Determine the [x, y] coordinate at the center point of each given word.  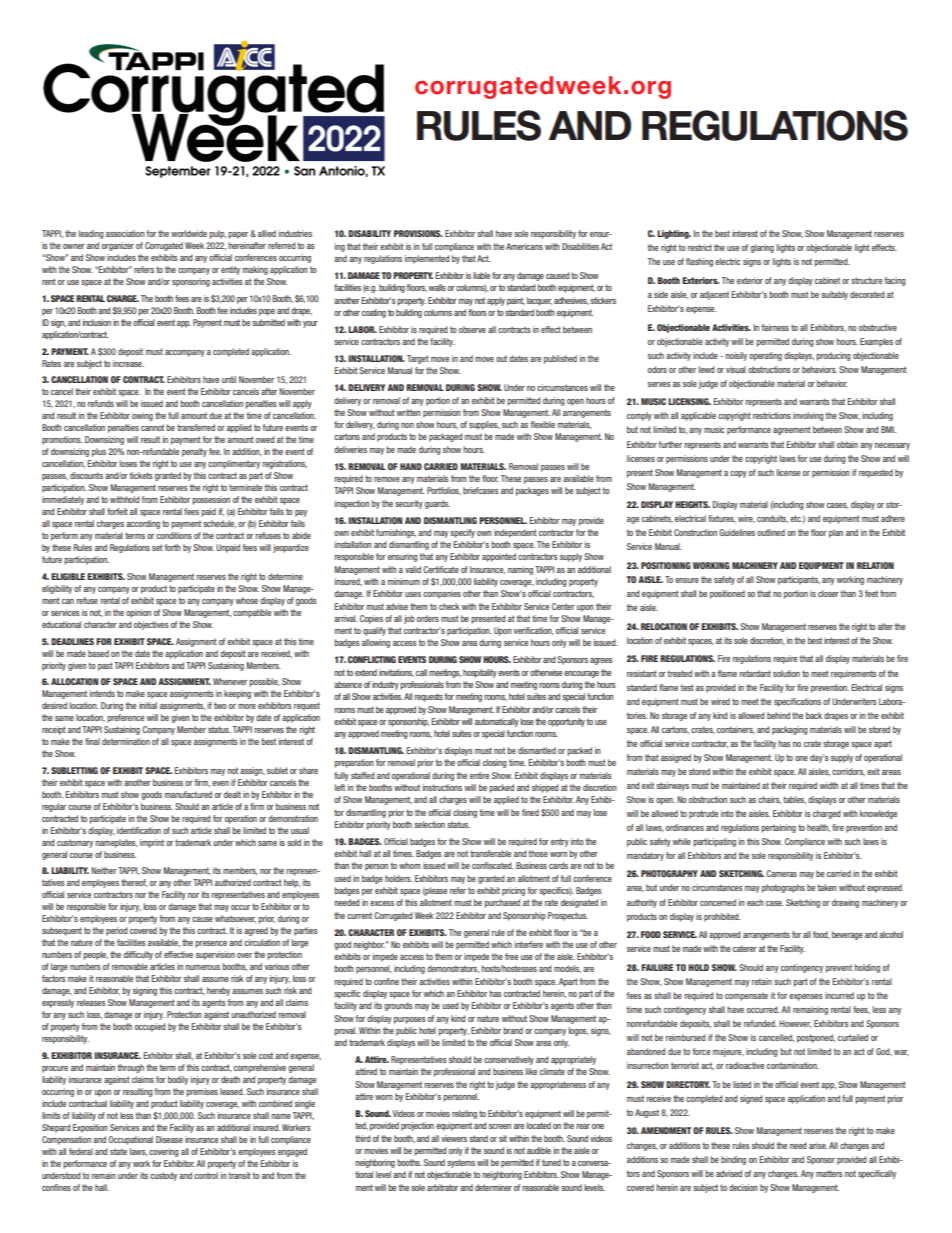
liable [481, 275]
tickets [141, 475]
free [511, 956]
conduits [772, 519]
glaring [762, 248]
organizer [118, 246]
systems [461, 1163]
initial [148, 705]
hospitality [480, 673]
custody [163, 1176]
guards [437, 504]
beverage [847, 935]
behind [778, 715]
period [117, 931]
